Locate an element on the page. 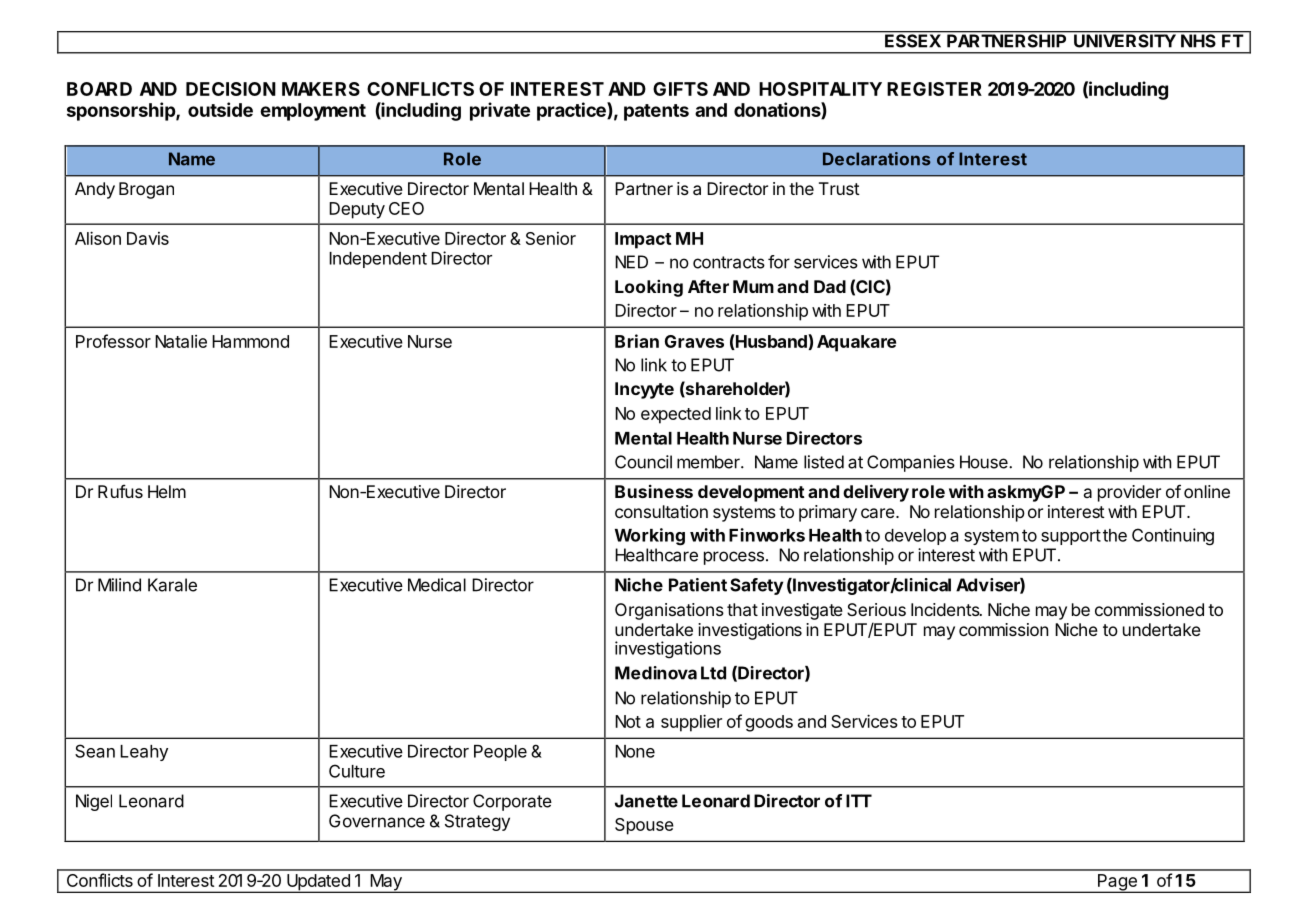  Impact is located at coordinates (643, 240).
